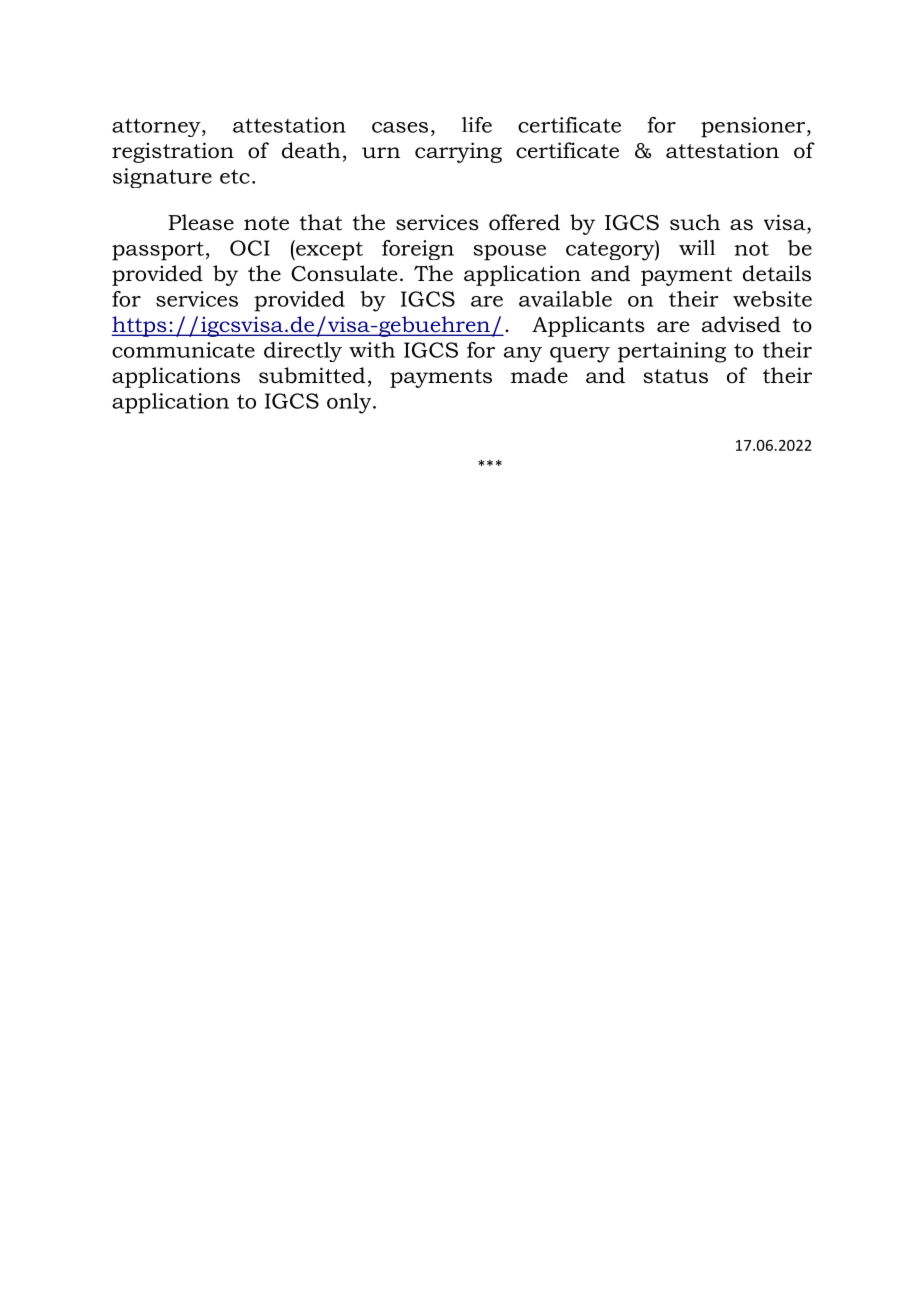 The width and height of the image is (924, 1308). What do you see at coordinates (539, 375) in the image?
I see `made` at bounding box center [539, 375].
